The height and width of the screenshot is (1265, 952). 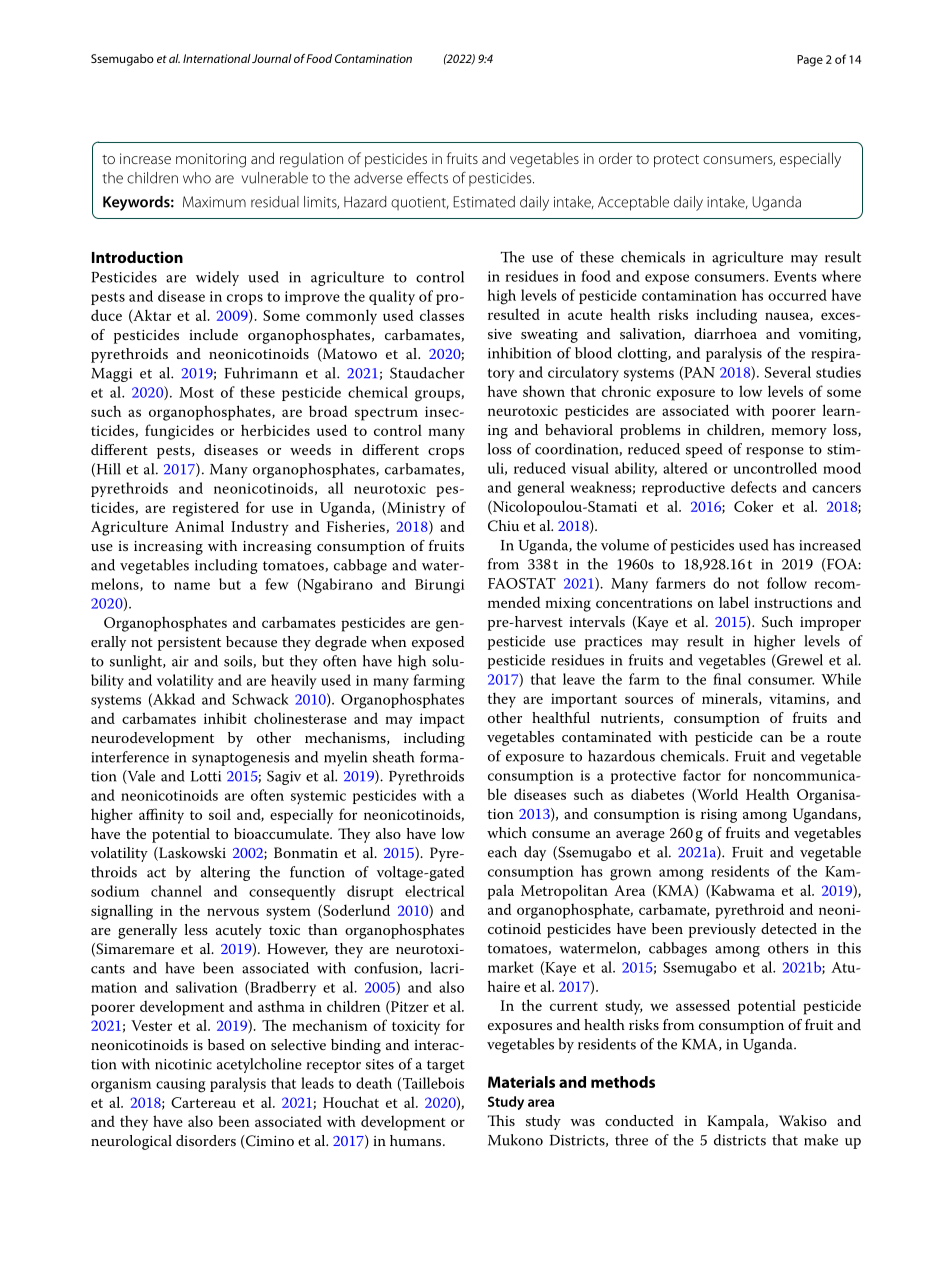 I want to click on make, so click(x=821, y=1140).
